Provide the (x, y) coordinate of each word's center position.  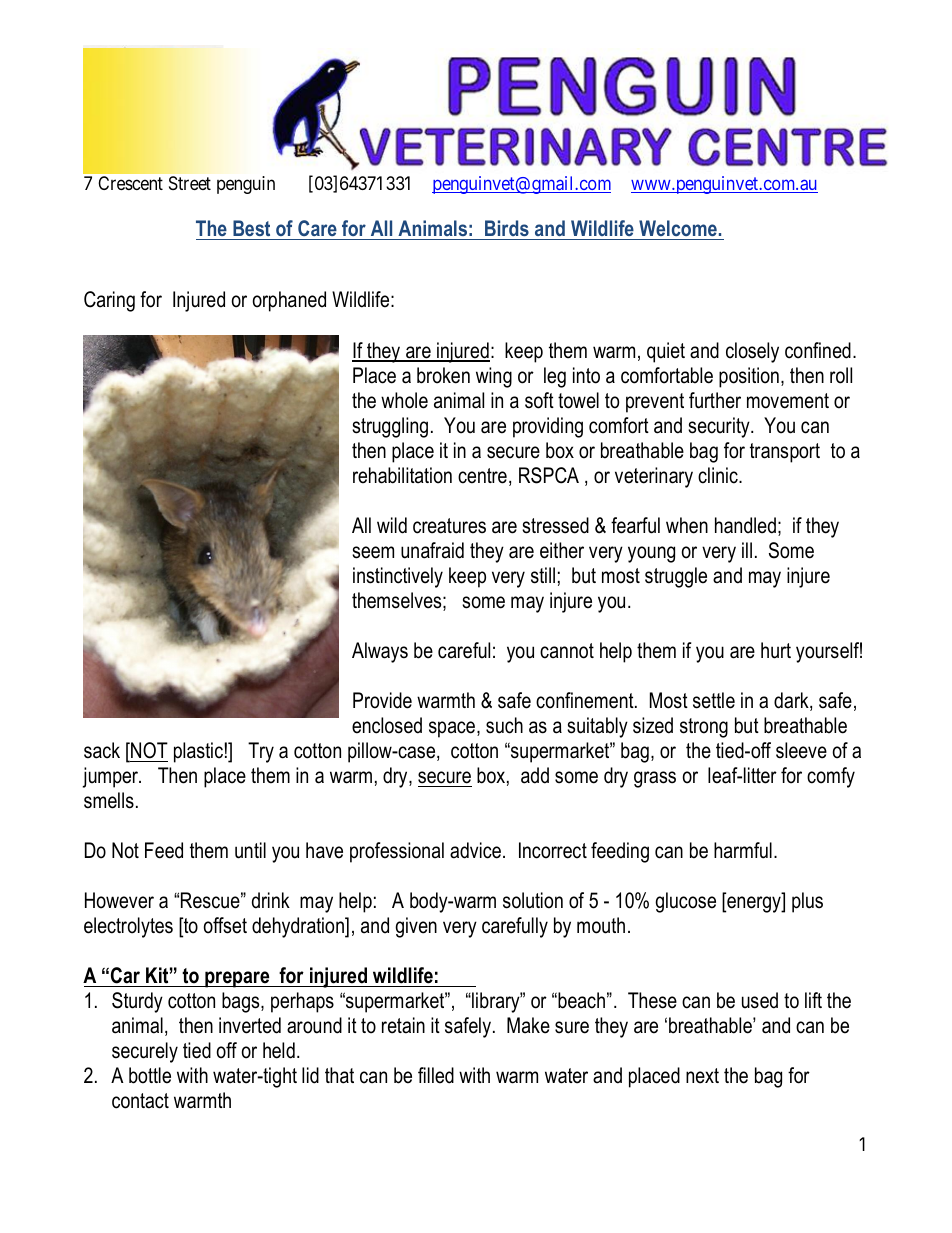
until (250, 850)
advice (475, 850)
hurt (776, 650)
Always (380, 652)
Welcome (678, 228)
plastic (198, 752)
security (720, 427)
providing (548, 427)
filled (436, 1075)
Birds (507, 228)
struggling (390, 427)
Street (190, 183)
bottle (150, 1075)
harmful (743, 850)
